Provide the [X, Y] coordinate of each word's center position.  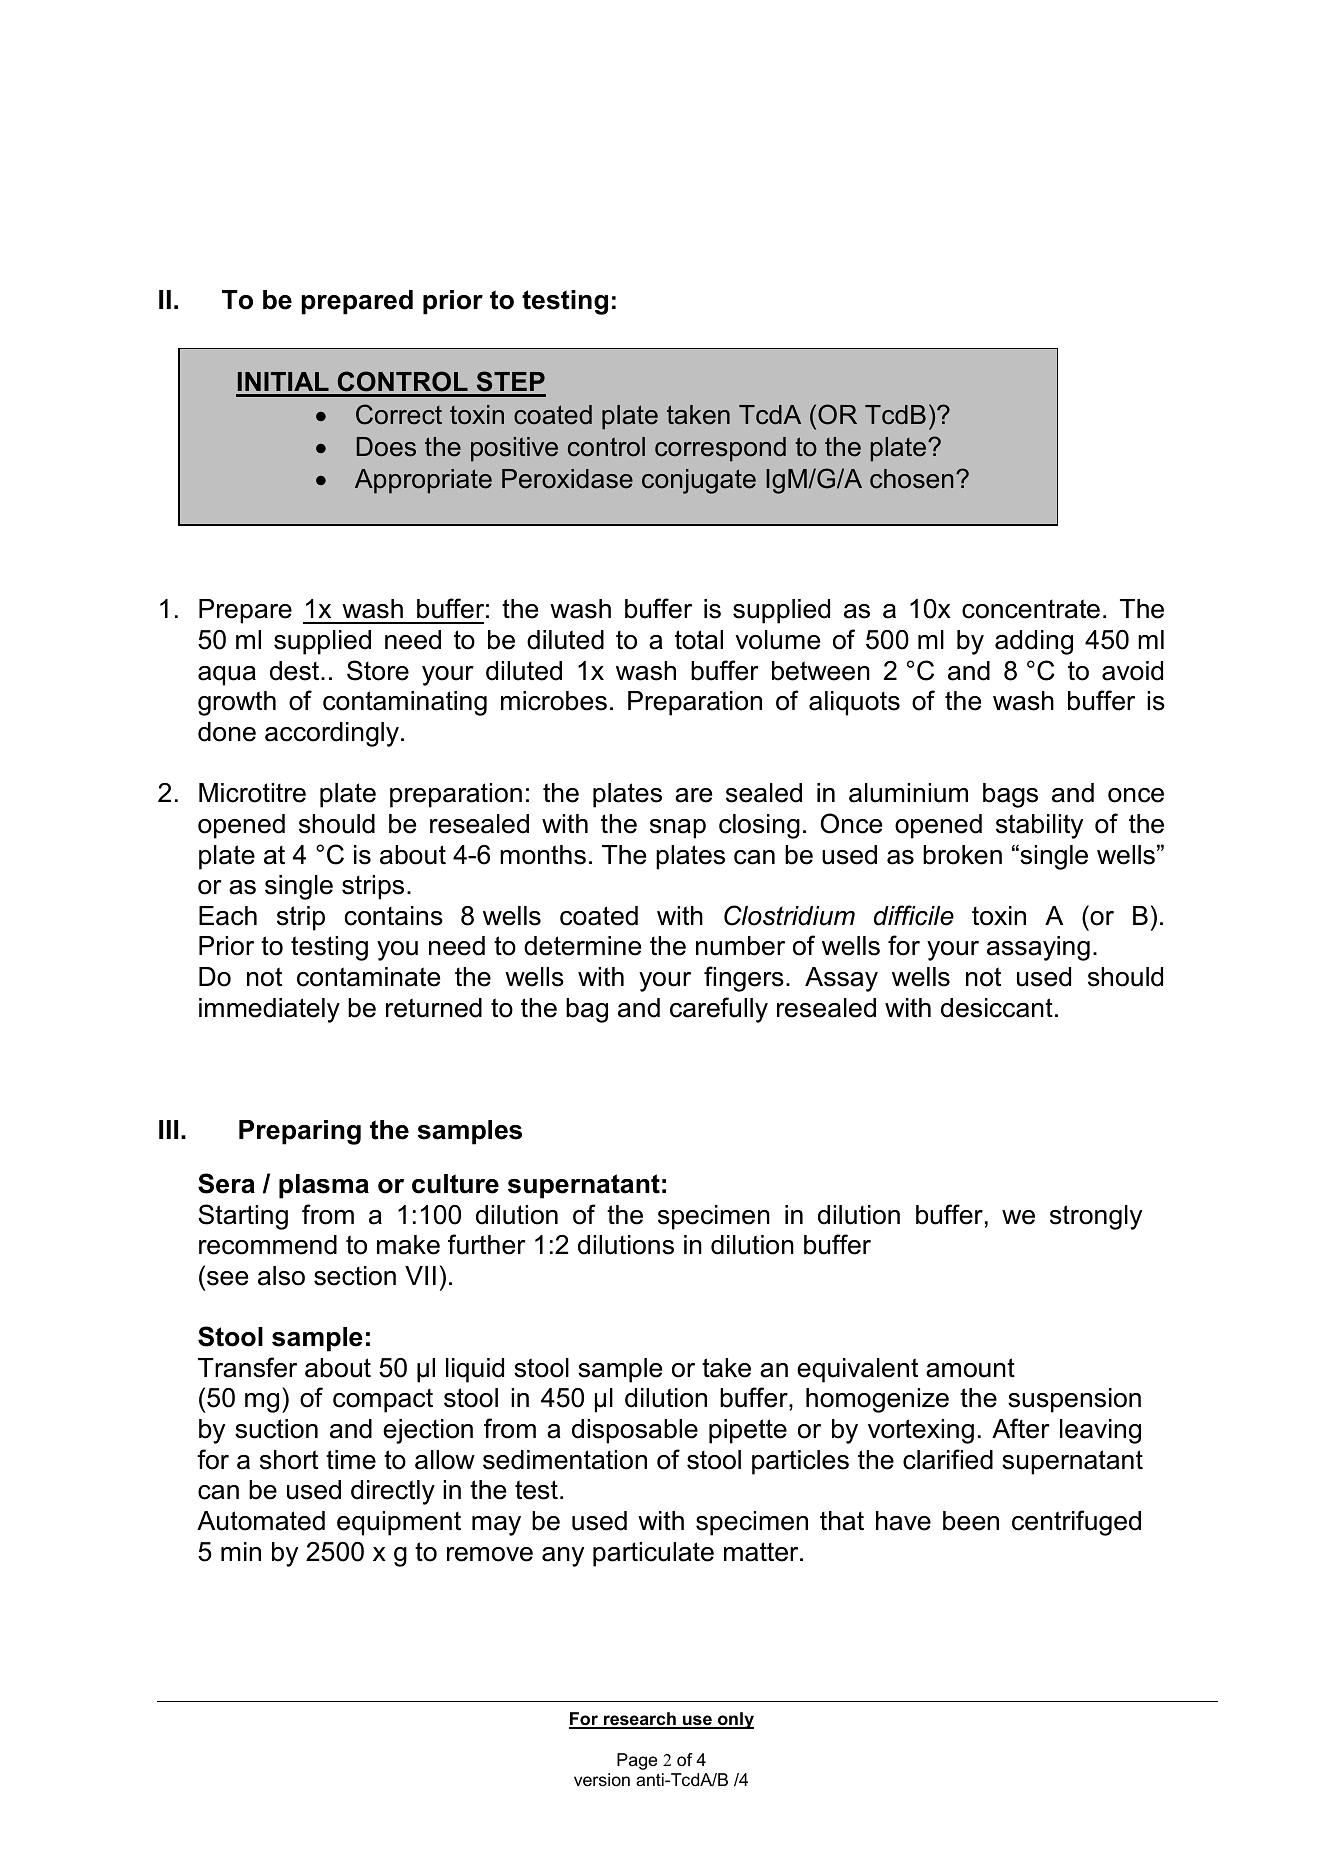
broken [962, 855]
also [281, 1276]
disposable [635, 1431]
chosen [911, 479]
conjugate [699, 481]
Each [228, 916]
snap [678, 829]
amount [970, 1368]
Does [386, 447]
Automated [261, 1521]
